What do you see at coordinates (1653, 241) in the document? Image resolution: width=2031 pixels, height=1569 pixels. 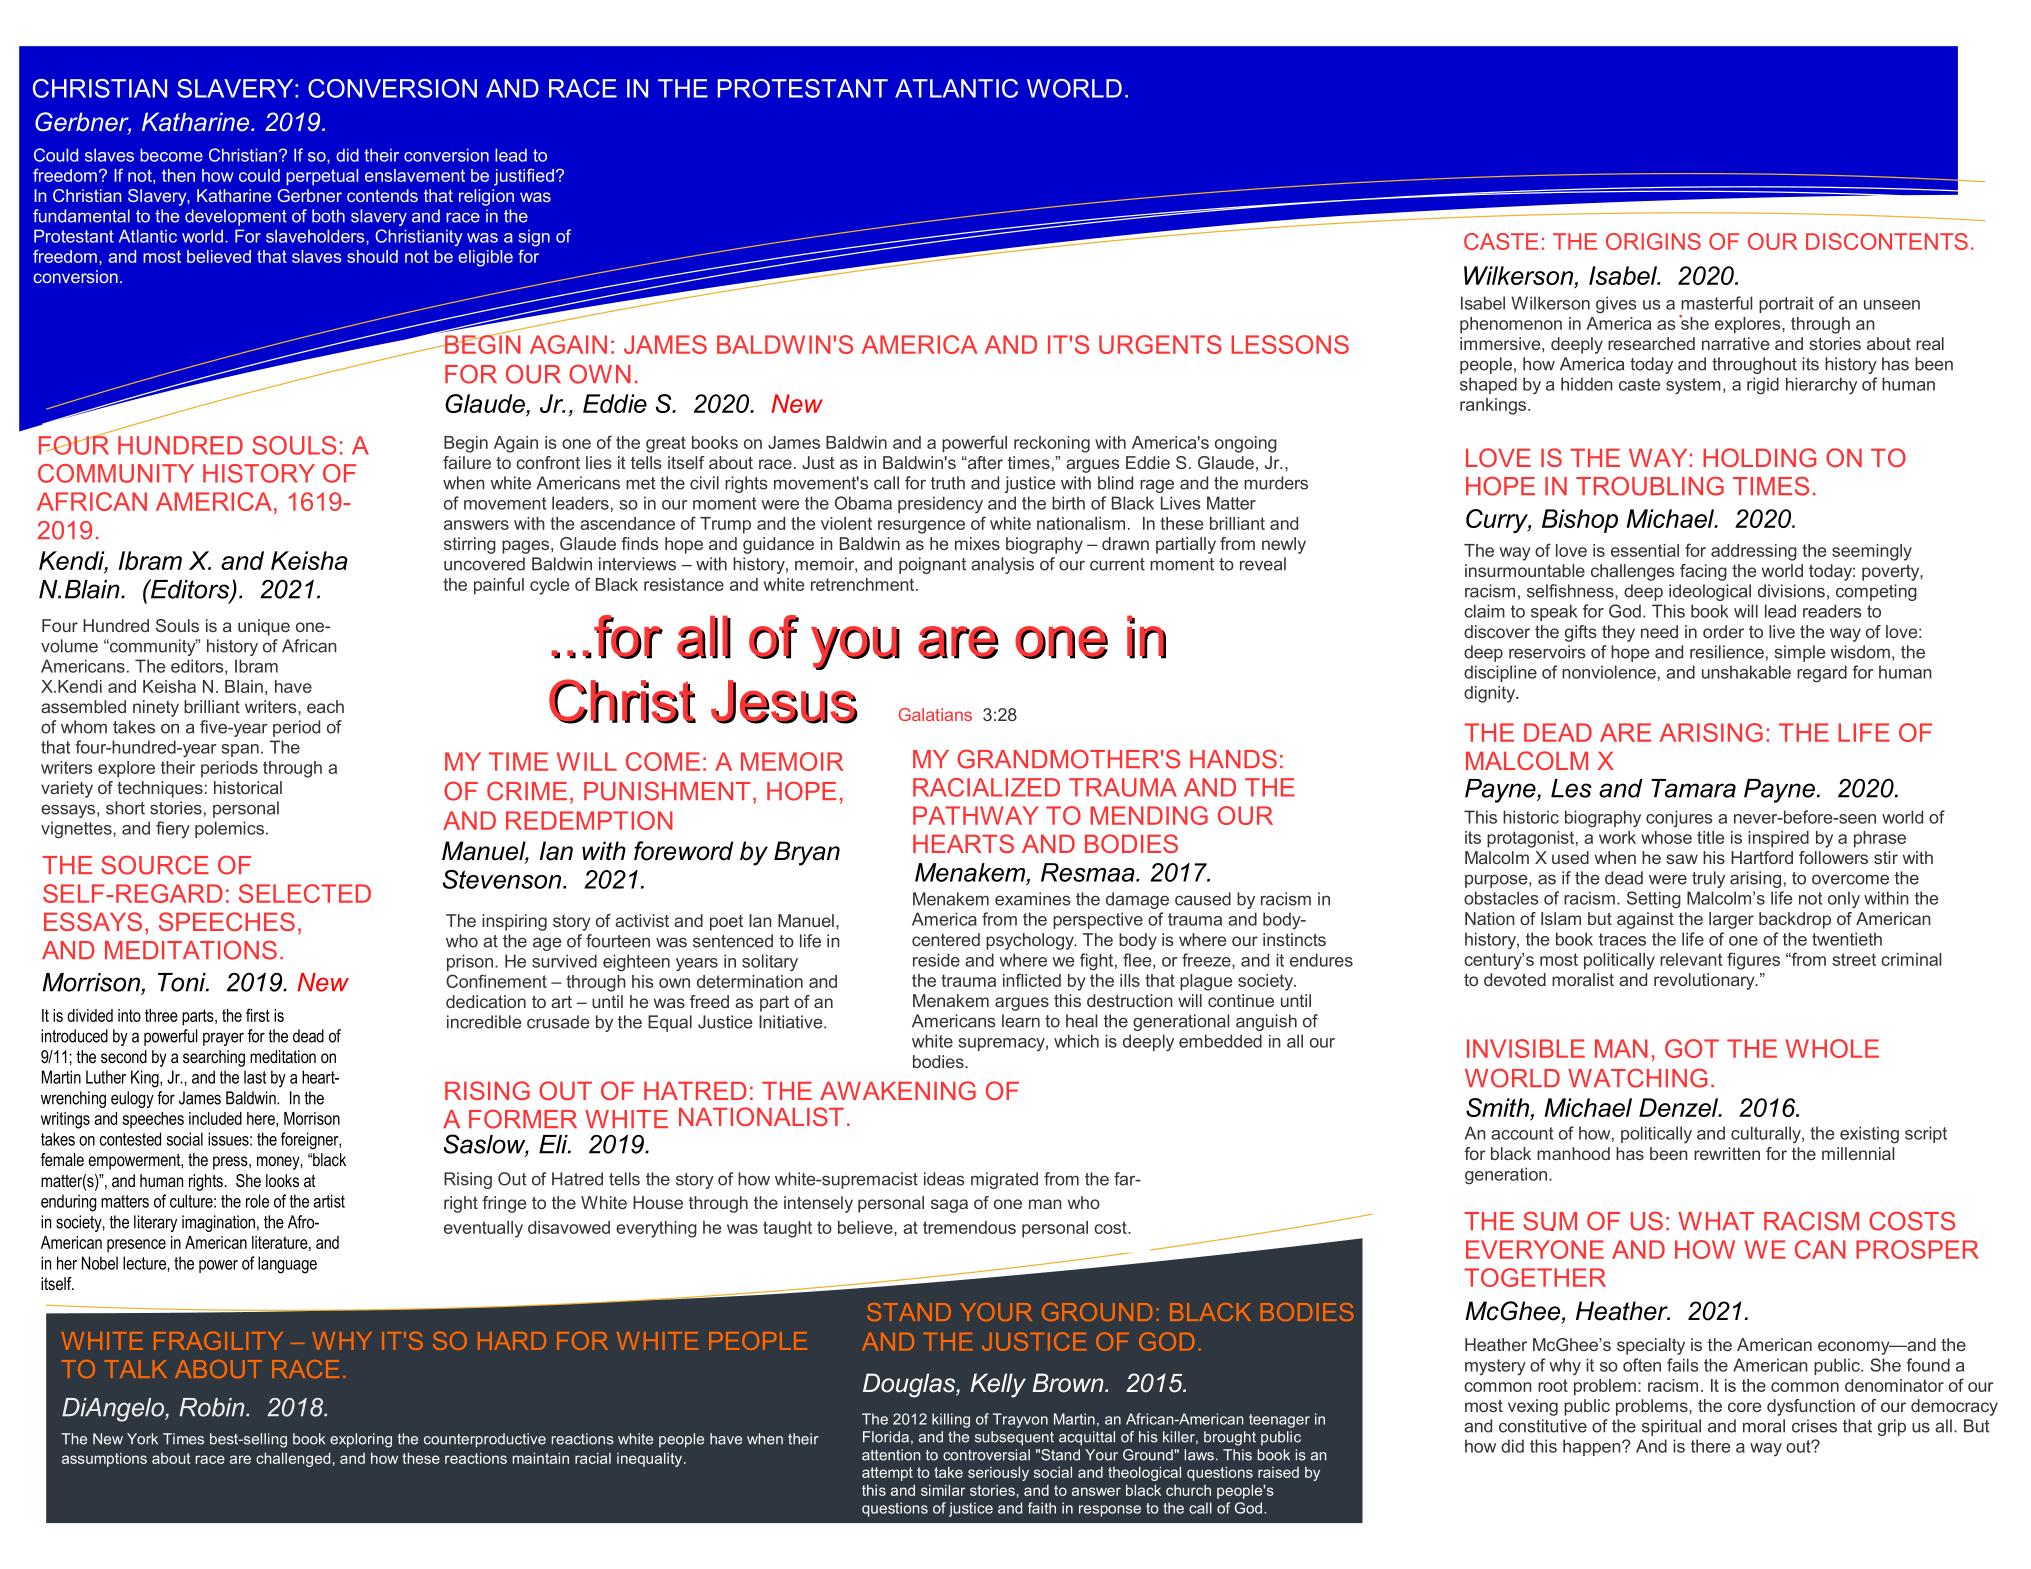 I see `ORIGINS` at bounding box center [1653, 241].
